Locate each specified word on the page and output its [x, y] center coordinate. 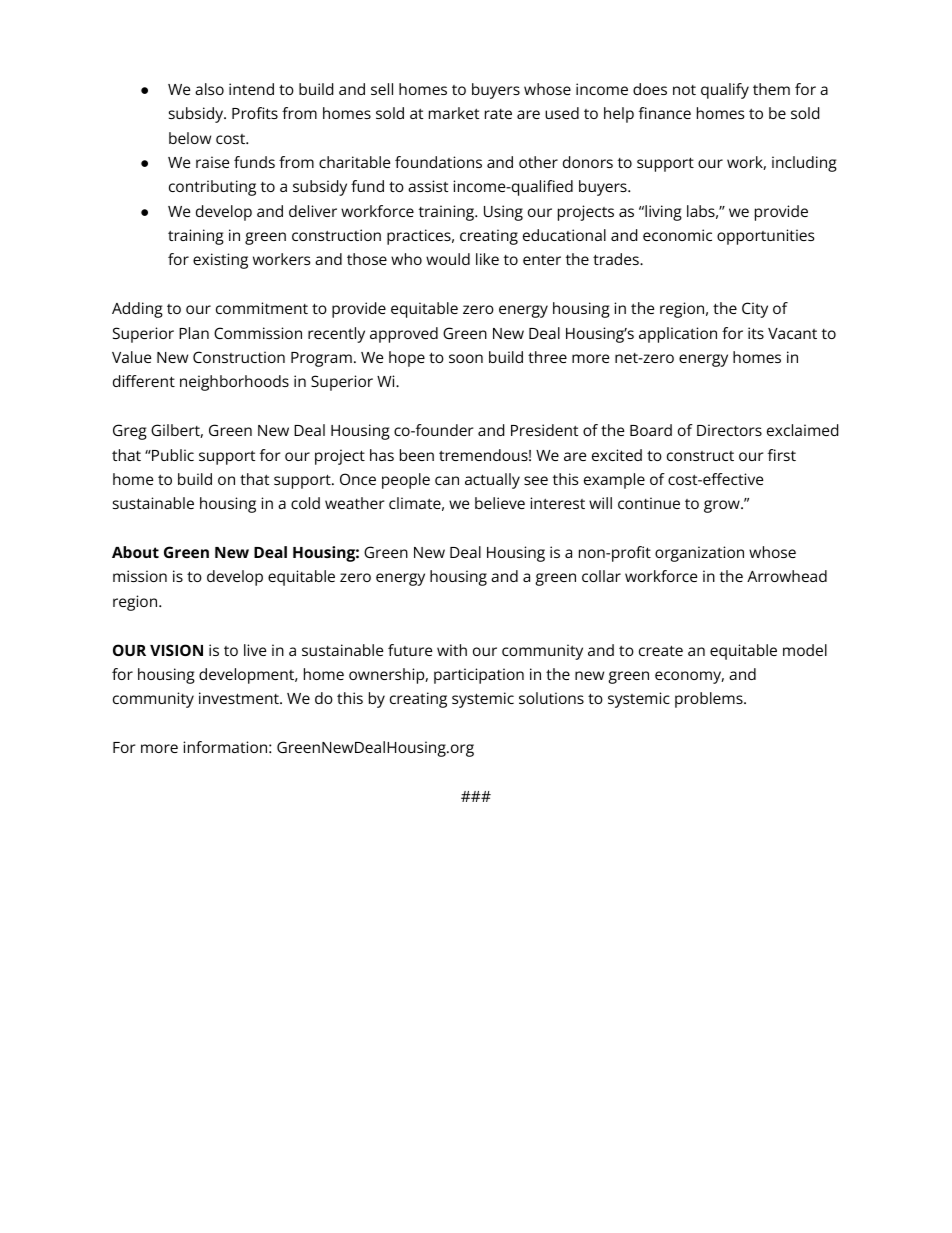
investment [240, 698]
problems [710, 700]
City [755, 310]
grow [723, 506]
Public [172, 455]
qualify [725, 91]
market [454, 113]
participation [479, 676]
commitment [262, 308]
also [209, 89]
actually [492, 481]
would [448, 259]
